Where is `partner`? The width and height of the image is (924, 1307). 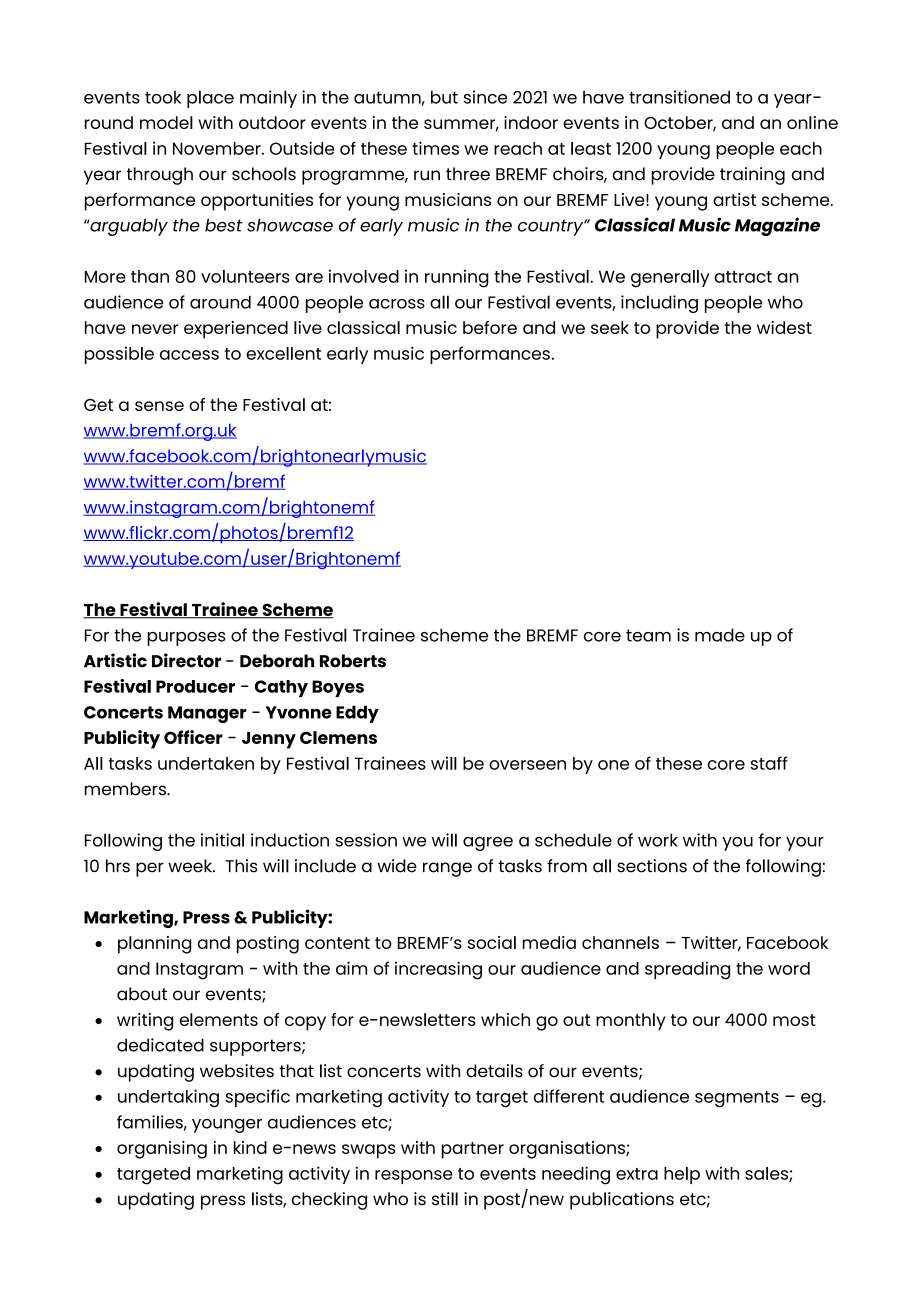
partner is located at coordinates (473, 1150).
